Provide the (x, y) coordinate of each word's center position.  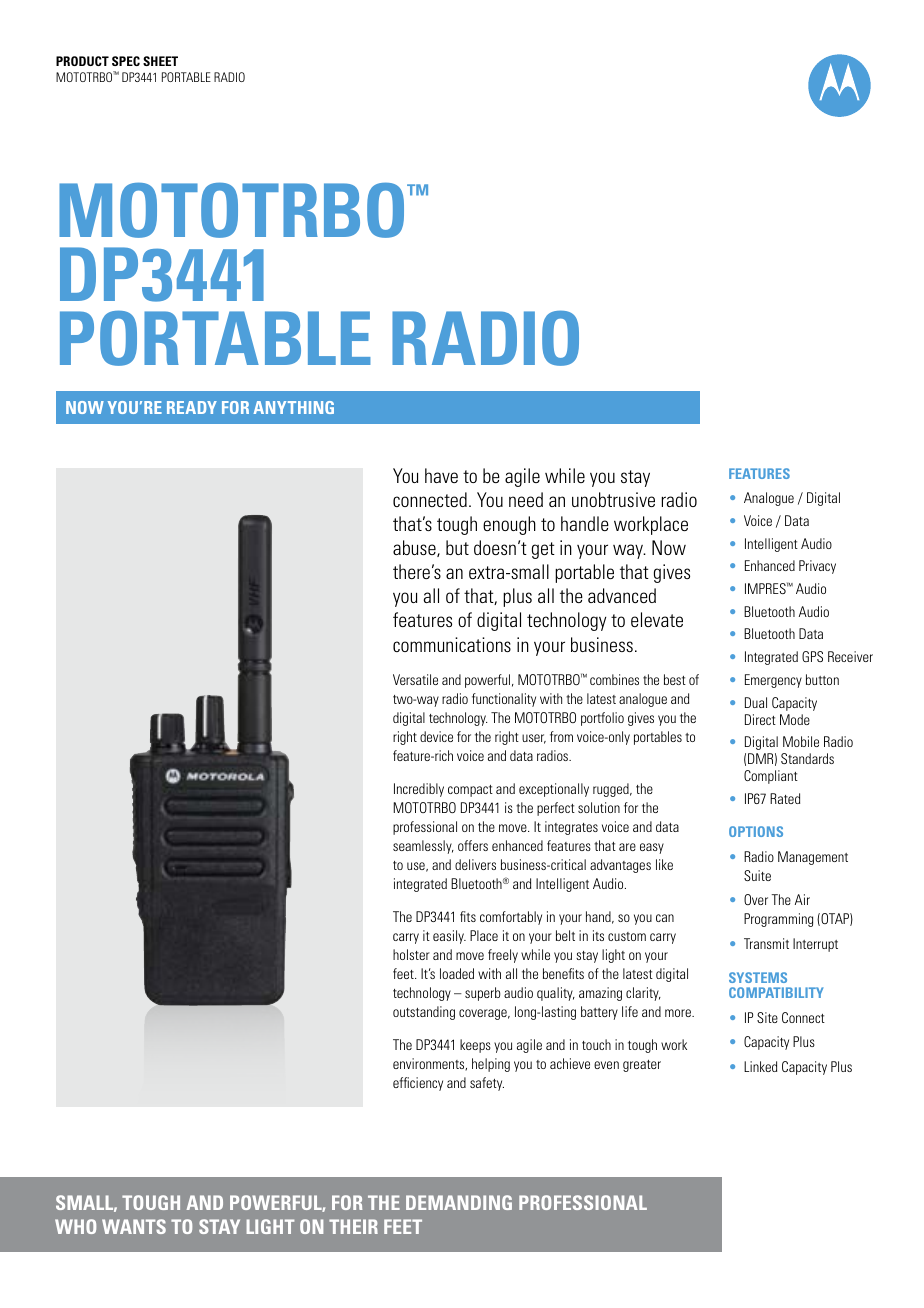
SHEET (160, 61)
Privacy (817, 567)
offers (473, 845)
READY (192, 407)
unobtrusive (613, 499)
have (441, 475)
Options (756, 831)
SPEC (126, 61)
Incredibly (419, 790)
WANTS (134, 1226)
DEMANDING (459, 1202)
